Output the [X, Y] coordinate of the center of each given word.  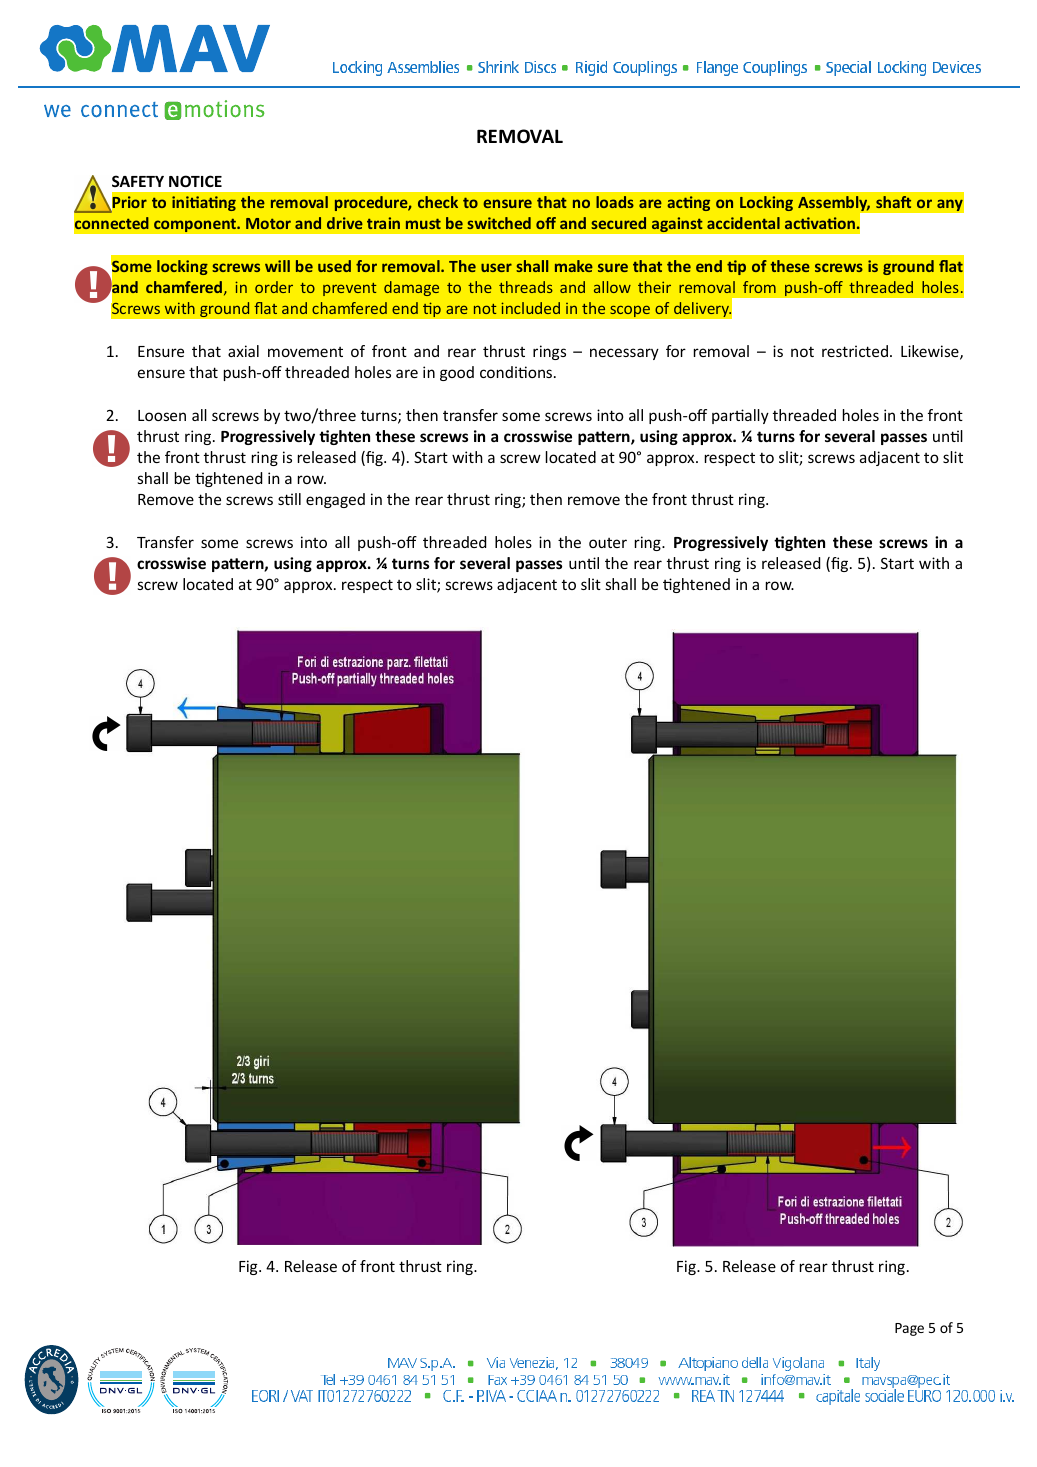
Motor [268, 223]
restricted [855, 351]
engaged [335, 500]
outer [608, 543]
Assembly [834, 205]
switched [499, 223]
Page [909, 1329]
